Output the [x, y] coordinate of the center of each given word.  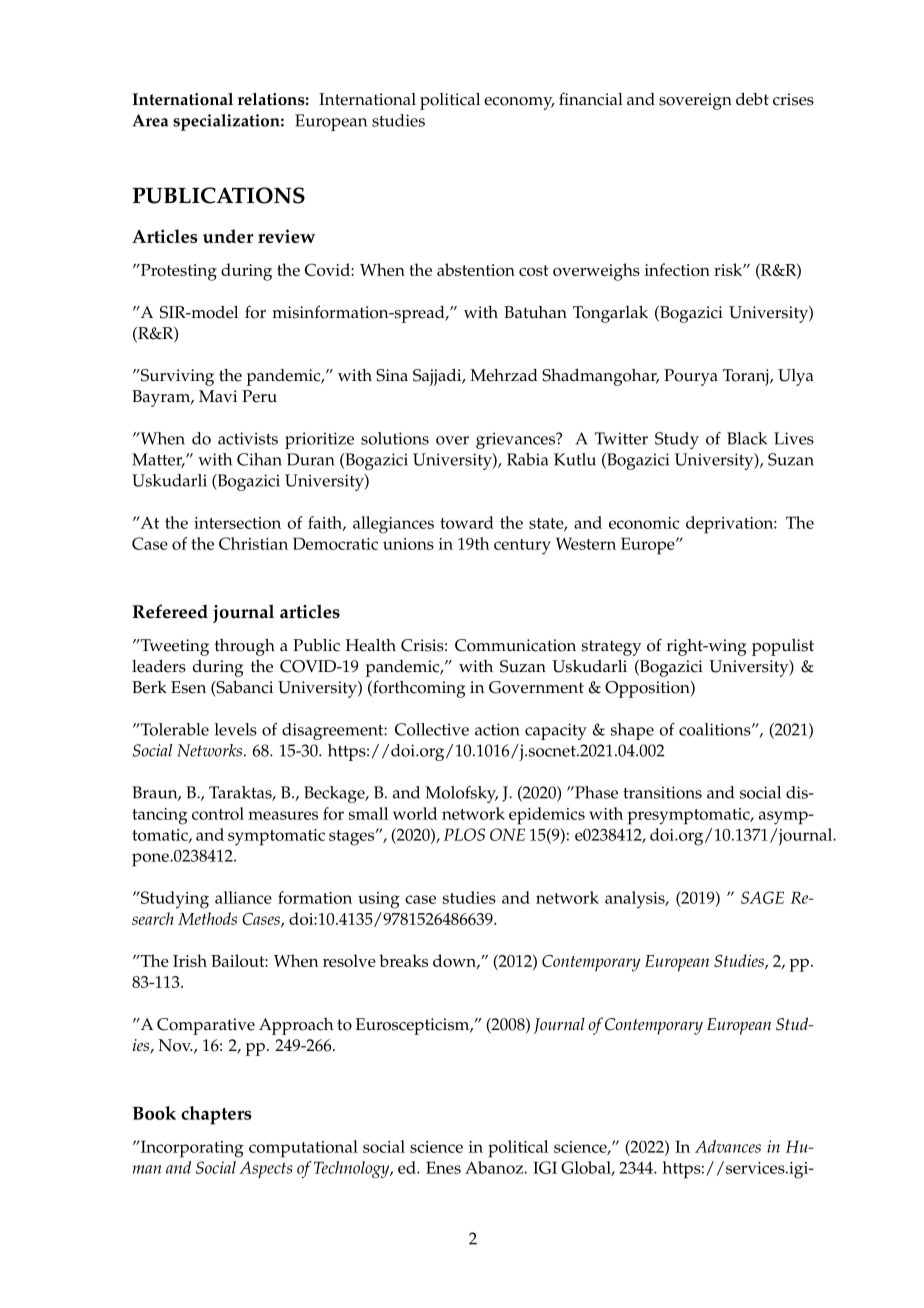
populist [783, 647]
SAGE [762, 897]
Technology [353, 1169]
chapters [216, 1115]
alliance [243, 897]
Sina [392, 375]
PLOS [464, 834]
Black [747, 438]
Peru [259, 396]
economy [519, 103]
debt [752, 99]
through [245, 647]
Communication [515, 645]
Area [150, 120]
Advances [728, 1146]
